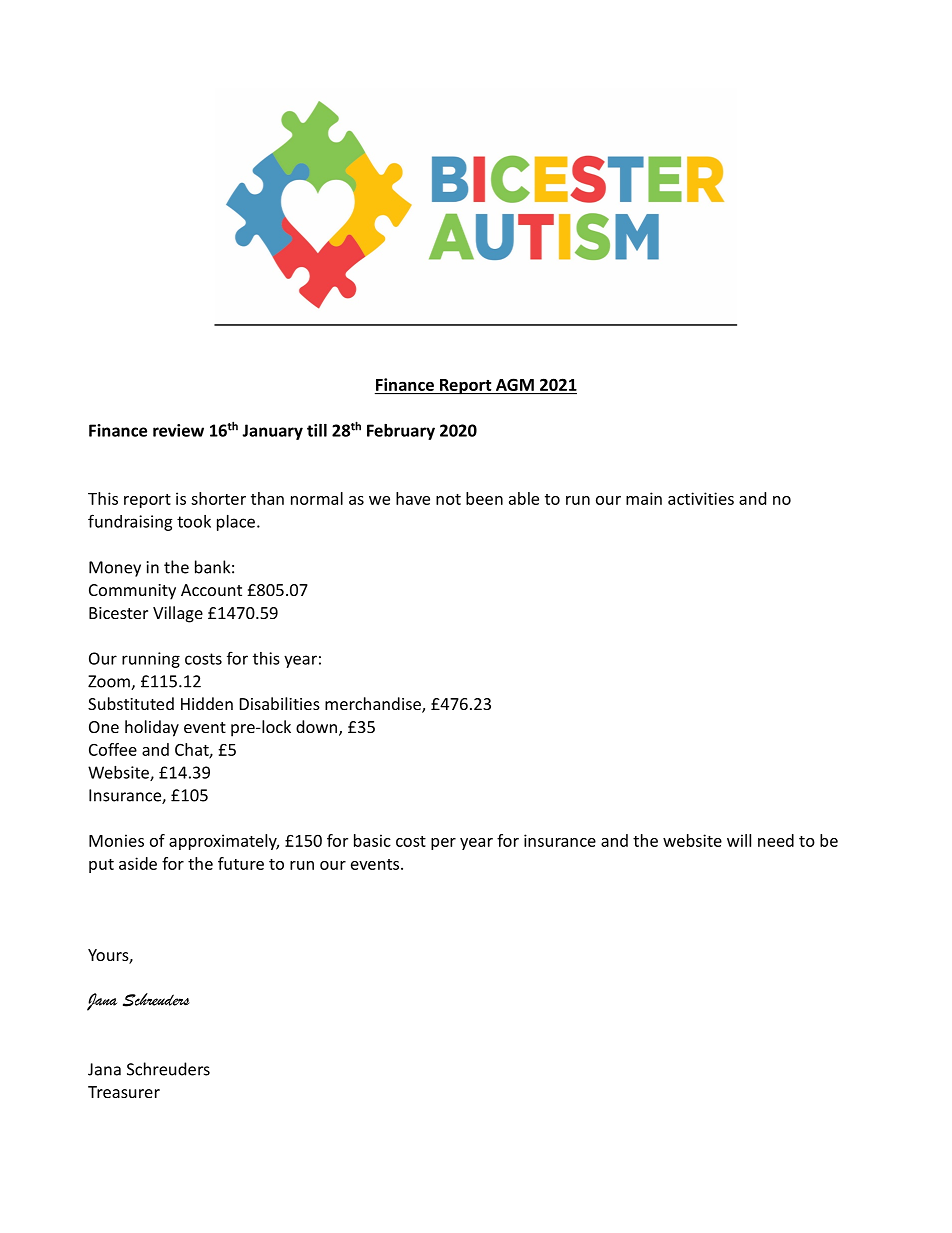  Describe the element at coordinates (701, 498) in the screenshot. I see `activities` at that location.
